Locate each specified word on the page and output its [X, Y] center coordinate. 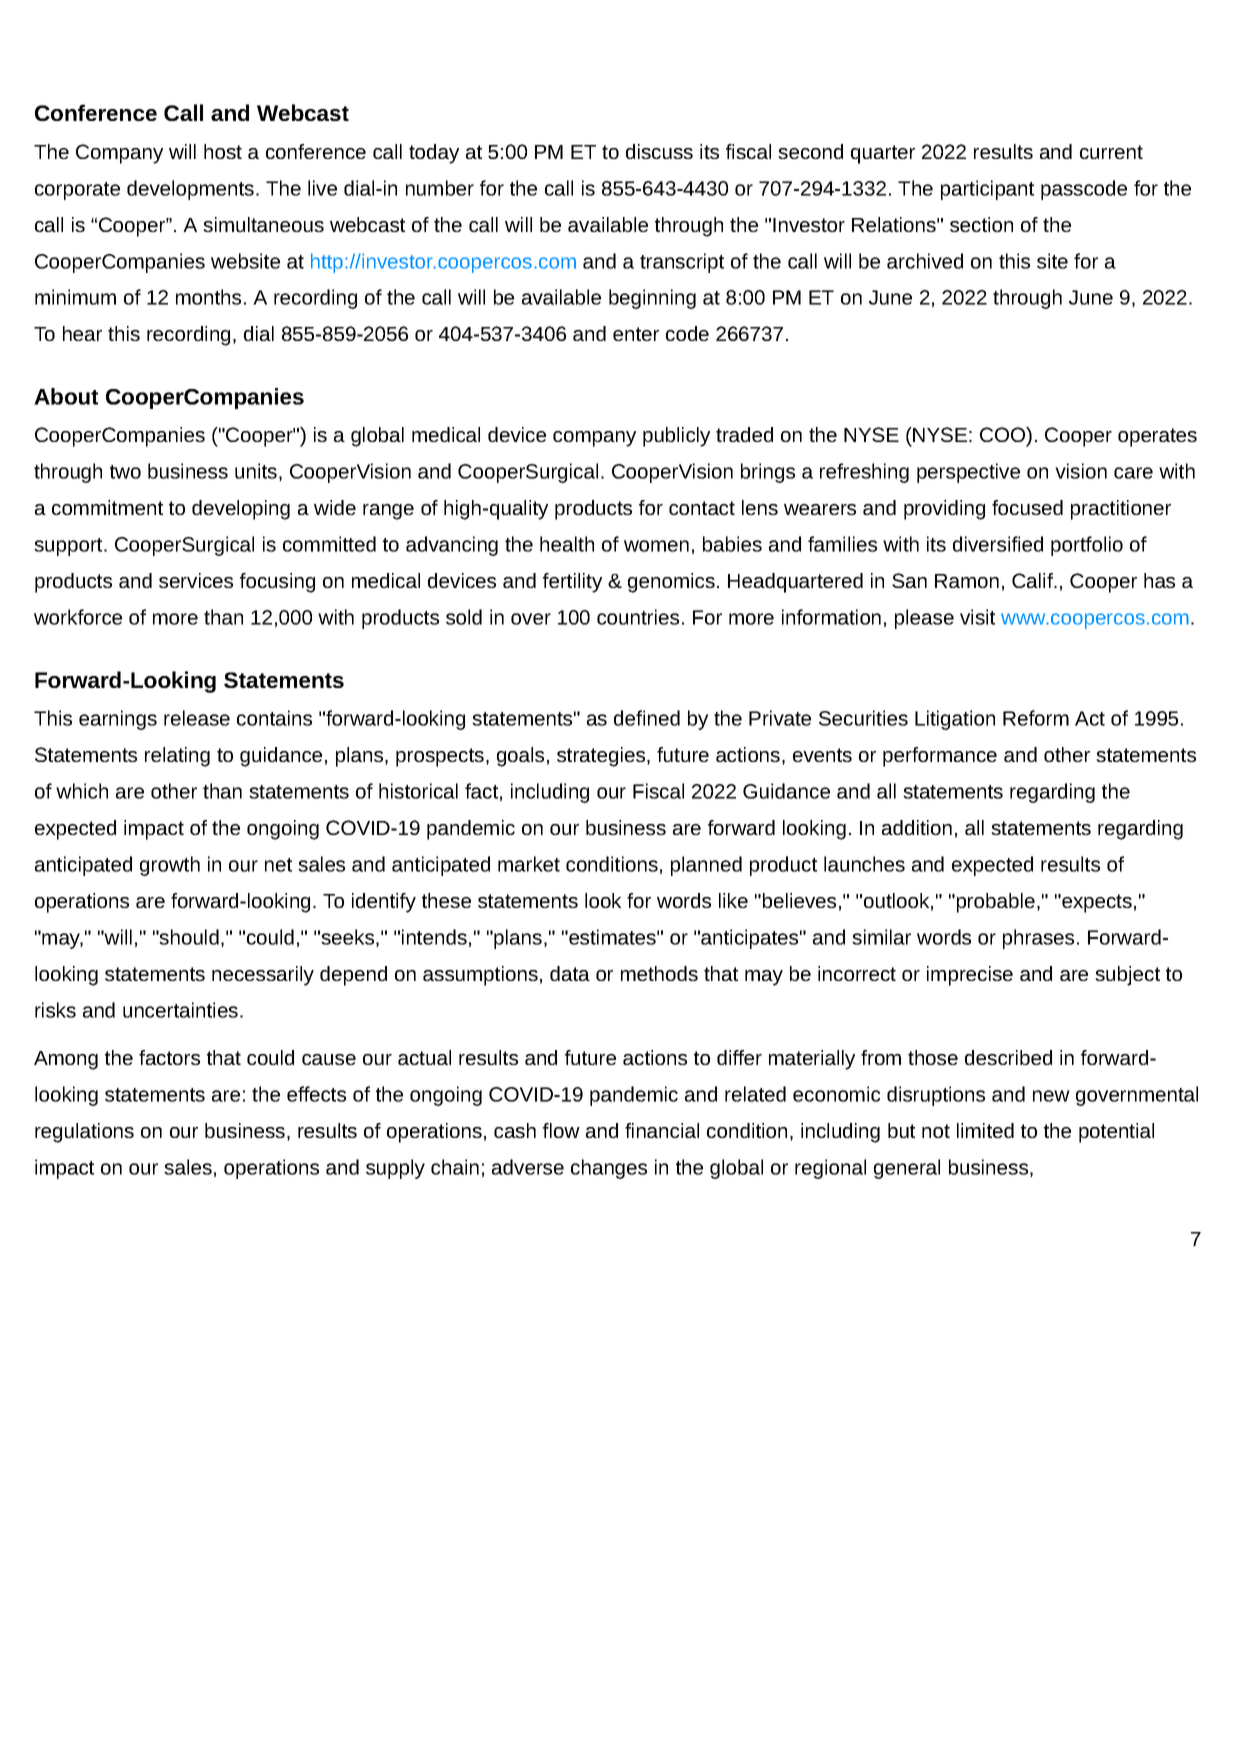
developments [192, 190]
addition [917, 827]
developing [241, 510]
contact [702, 508]
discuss [659, 151]
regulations [84, 1133]
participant [987, 190]
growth [170, 866]
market [529, 864]
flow [561, 1130]
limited [985, 1130]
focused [1027, 507]
